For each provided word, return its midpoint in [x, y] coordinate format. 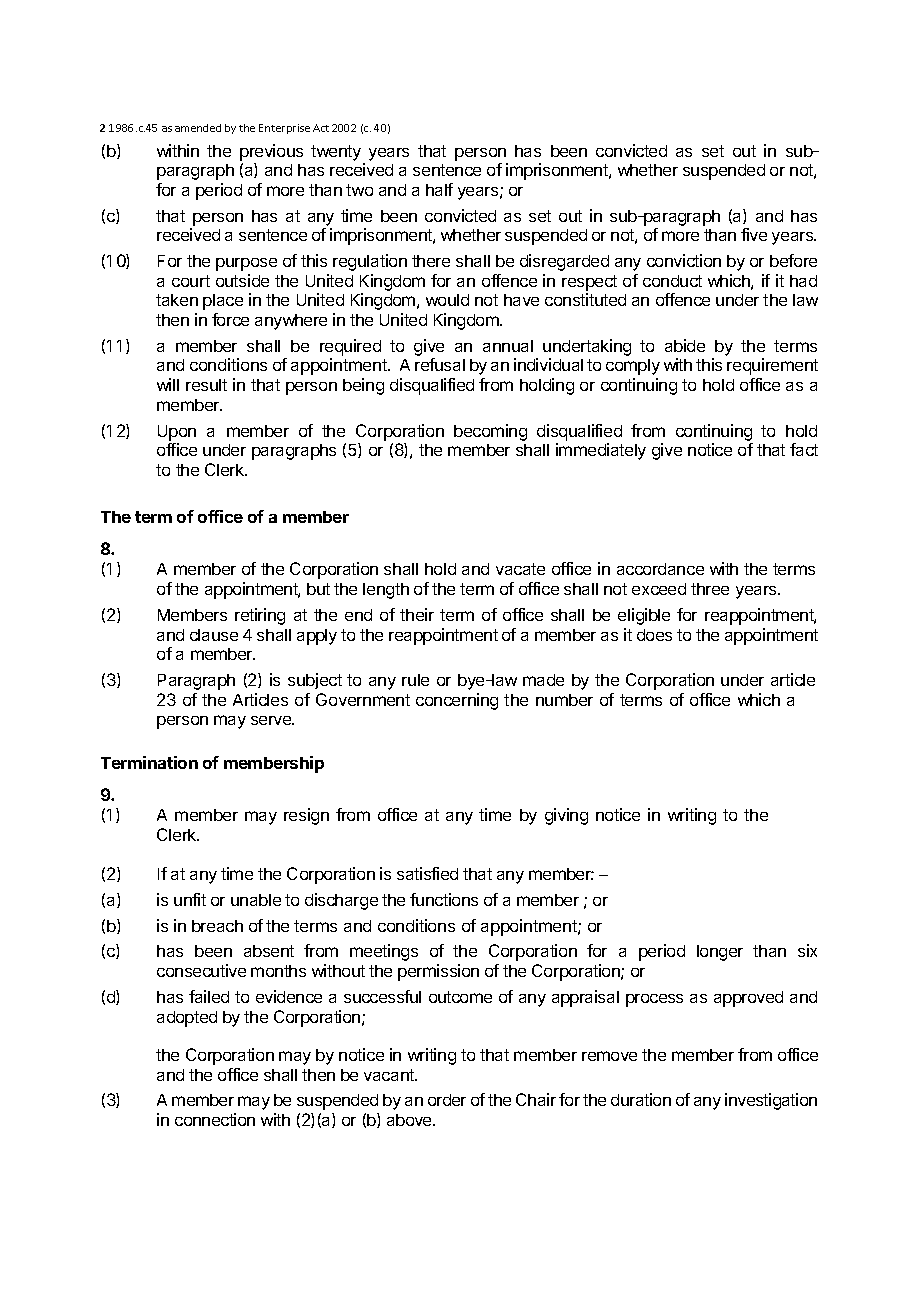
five [754, 234]
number [564, 700]
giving [566, 816]
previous [271, 152]
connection [215, 1119]
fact [804, 449]
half [439, 189]
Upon [177, 433]
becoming [490, 432]
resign [306, 816]
